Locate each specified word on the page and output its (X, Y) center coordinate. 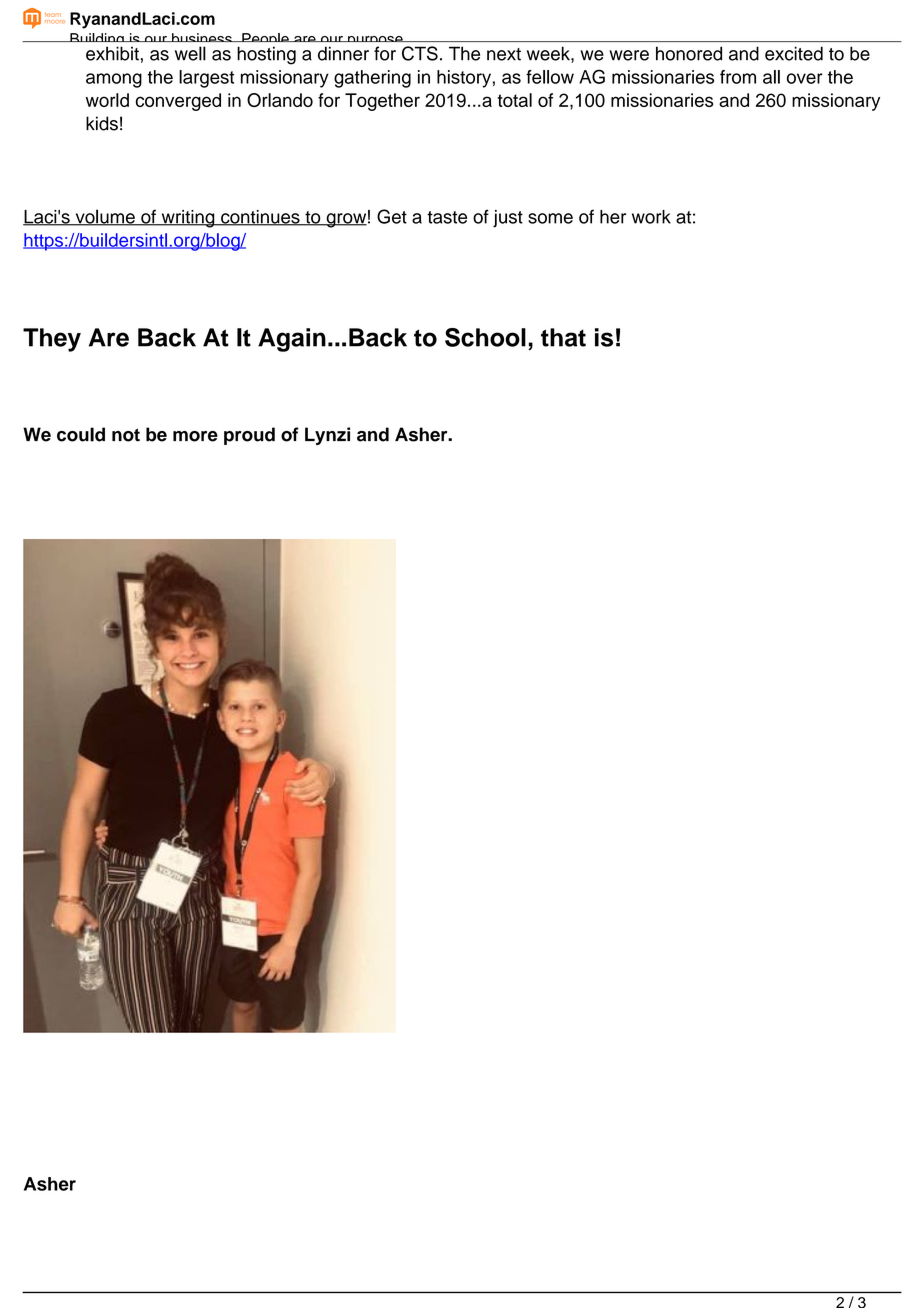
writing (188, 219)
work (651, 217)
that (563, 337)
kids (102, 123)
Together (382, 102)
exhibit (112, 53)
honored (689, 53)
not (126, 435)
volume (105, 217)
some (550, 218)
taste (447, 217)
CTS (420, 53)
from (738, 77)
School (485, 337)
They (52, 340)
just (508, 219)
